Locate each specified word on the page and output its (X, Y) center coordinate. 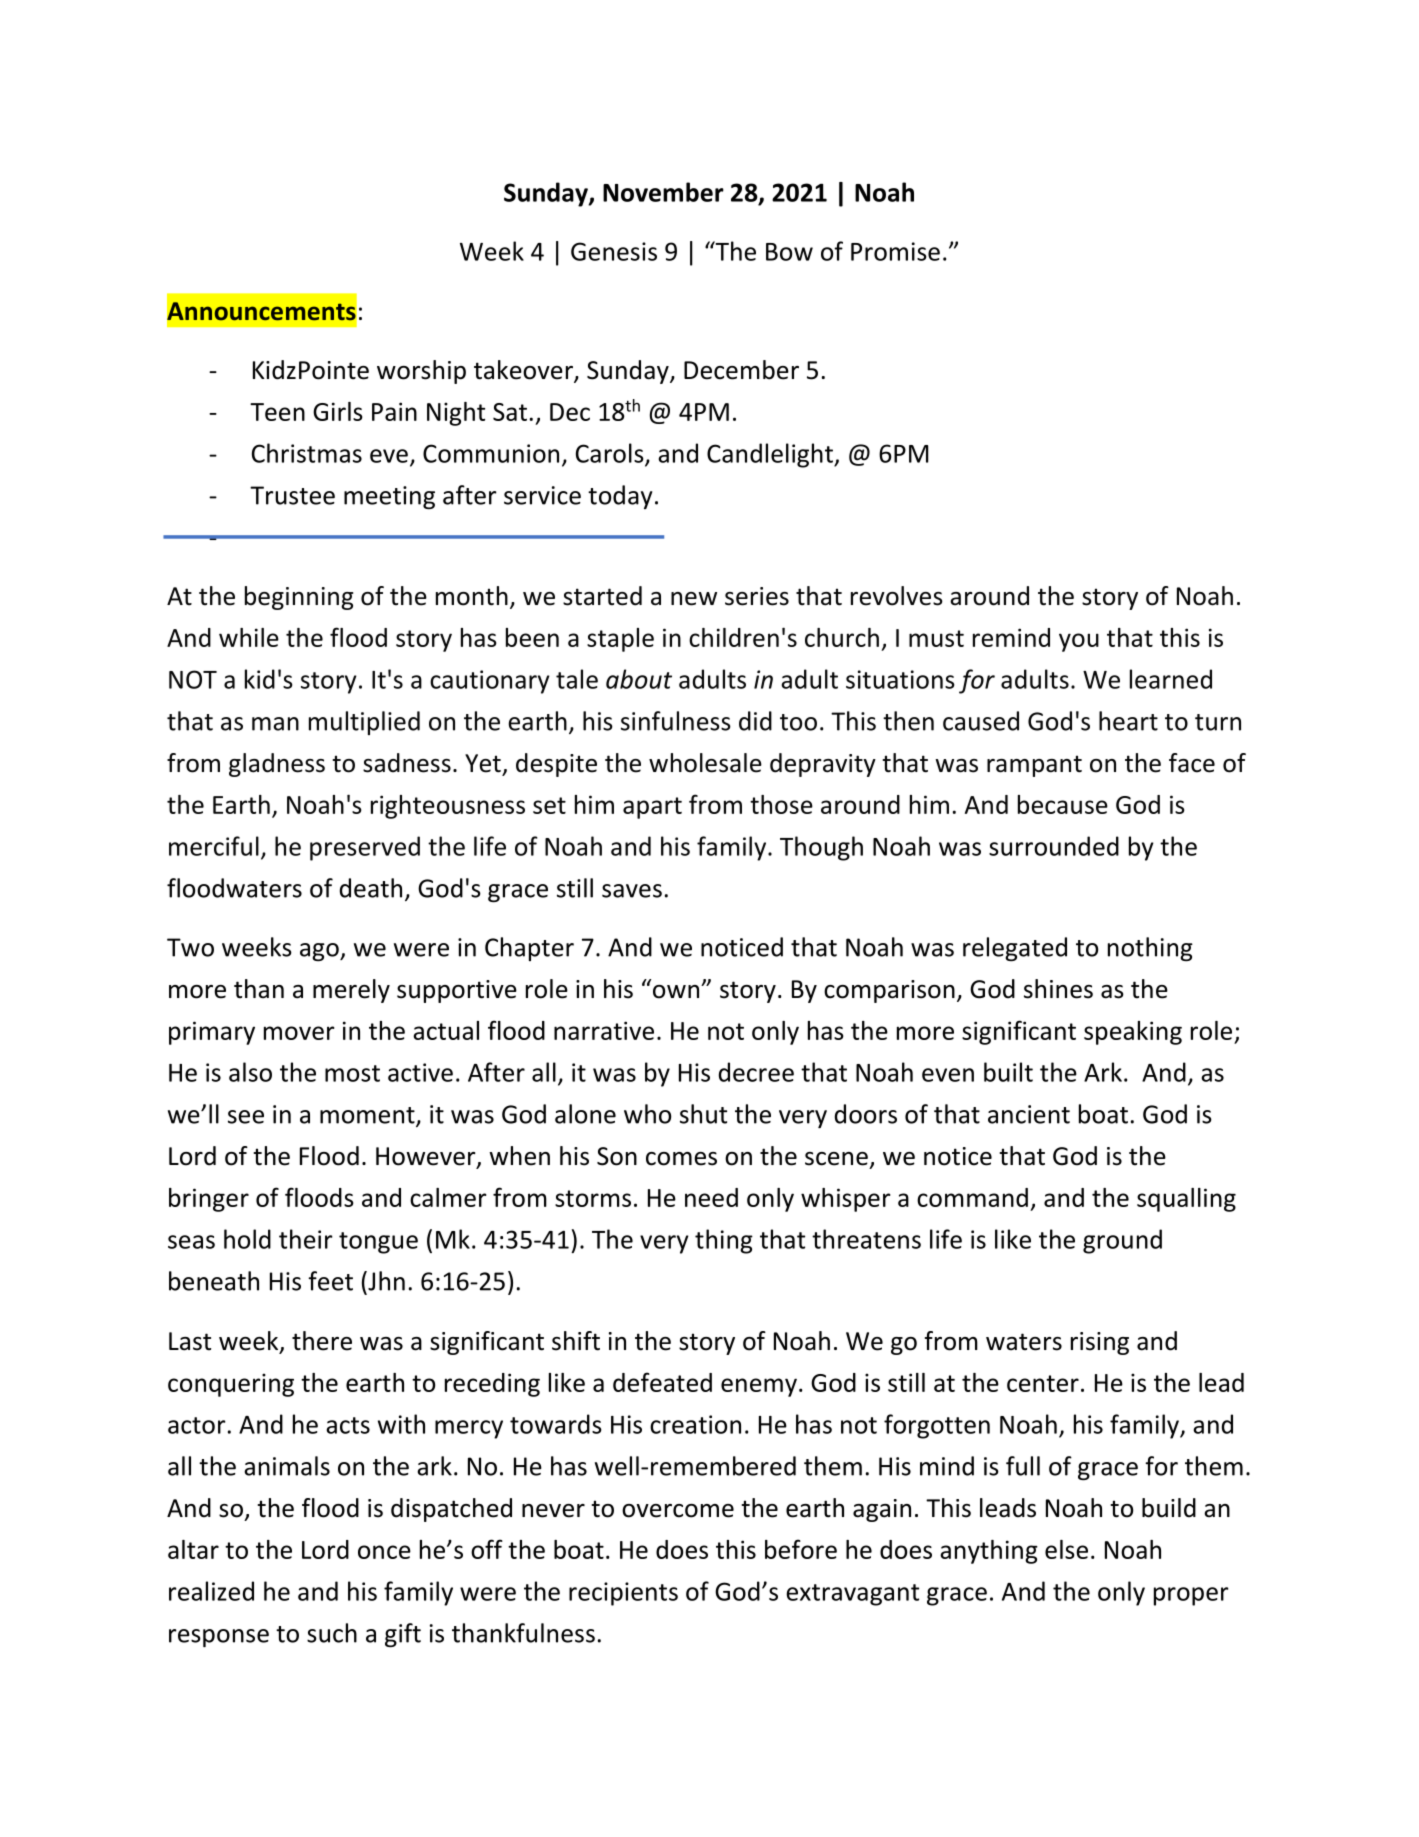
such (332, 1633)
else (1066, 1549)
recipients (623, 1594)
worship (421, 372)
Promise (895, 251)
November (663, 192)
